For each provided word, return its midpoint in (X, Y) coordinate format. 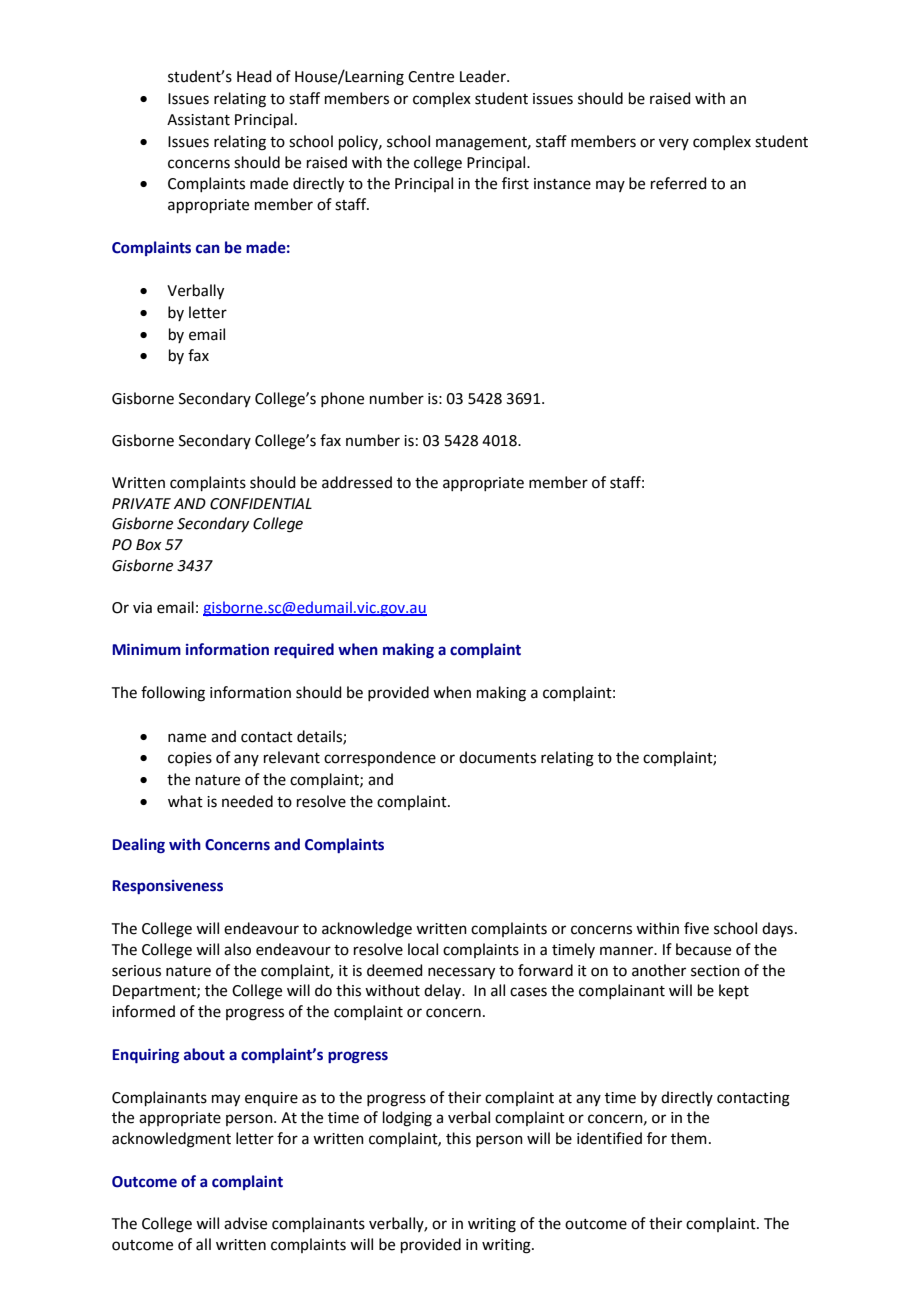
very (674, 144)
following (173, 694)
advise (245, 1223)
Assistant (198, 120)
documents (497, 757)
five (696, 928)
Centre (431, 77)
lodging (407, 1119)
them (689, 1138)
